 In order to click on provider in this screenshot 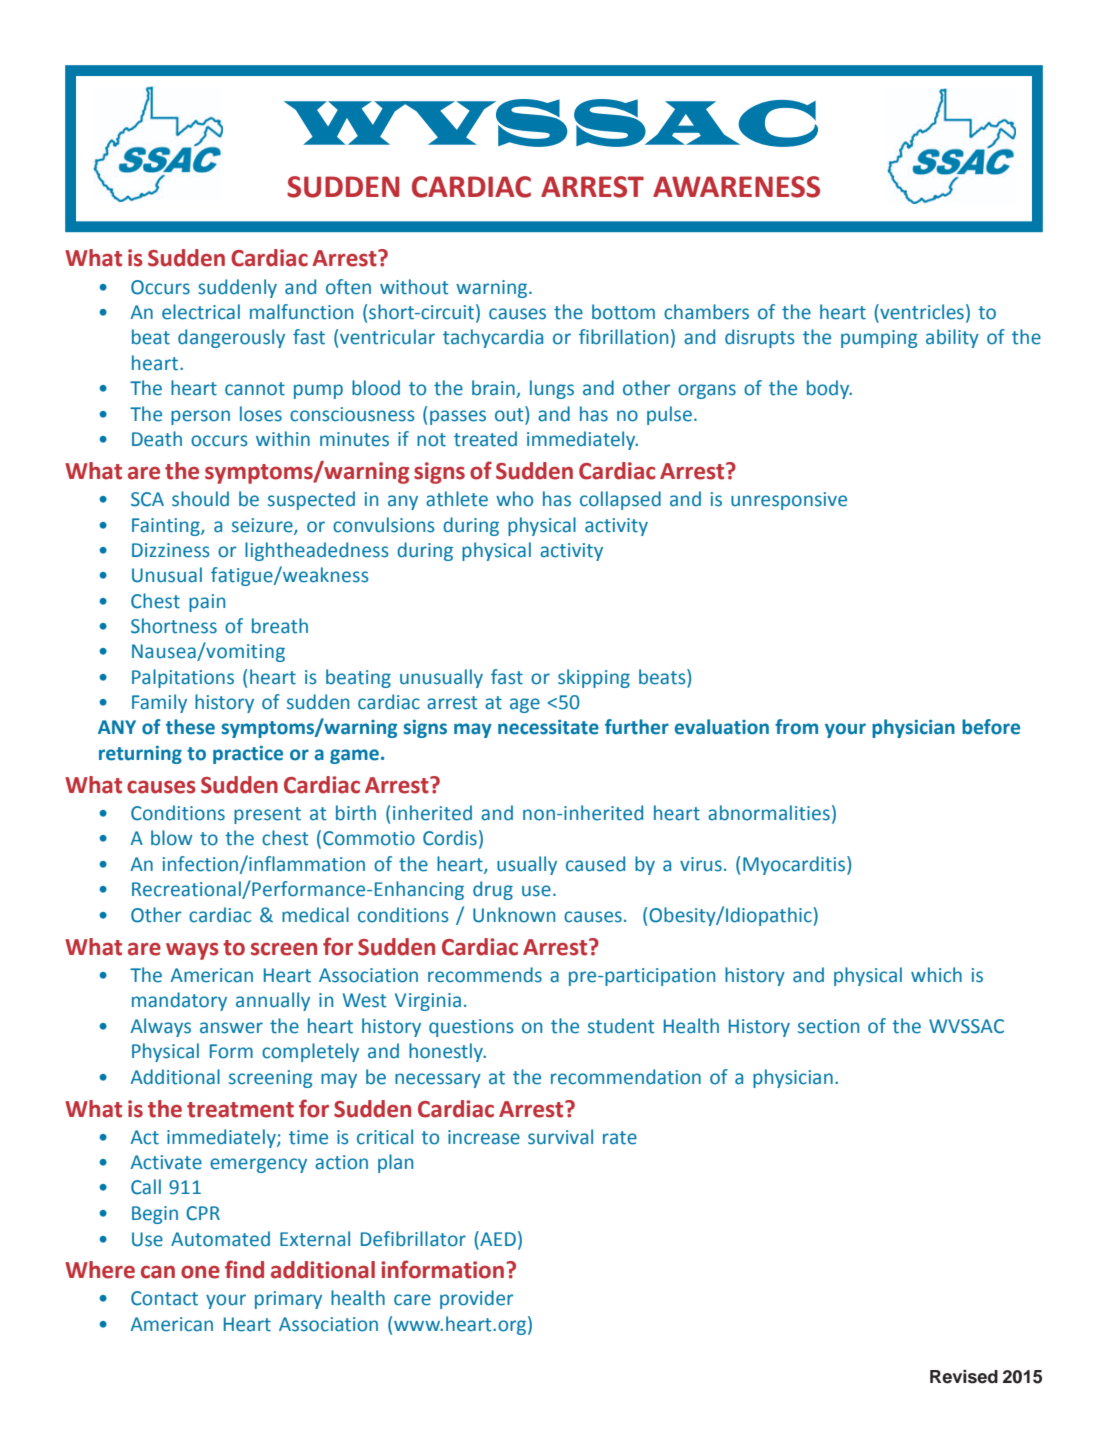, I will do `click(476, 1299)`.
